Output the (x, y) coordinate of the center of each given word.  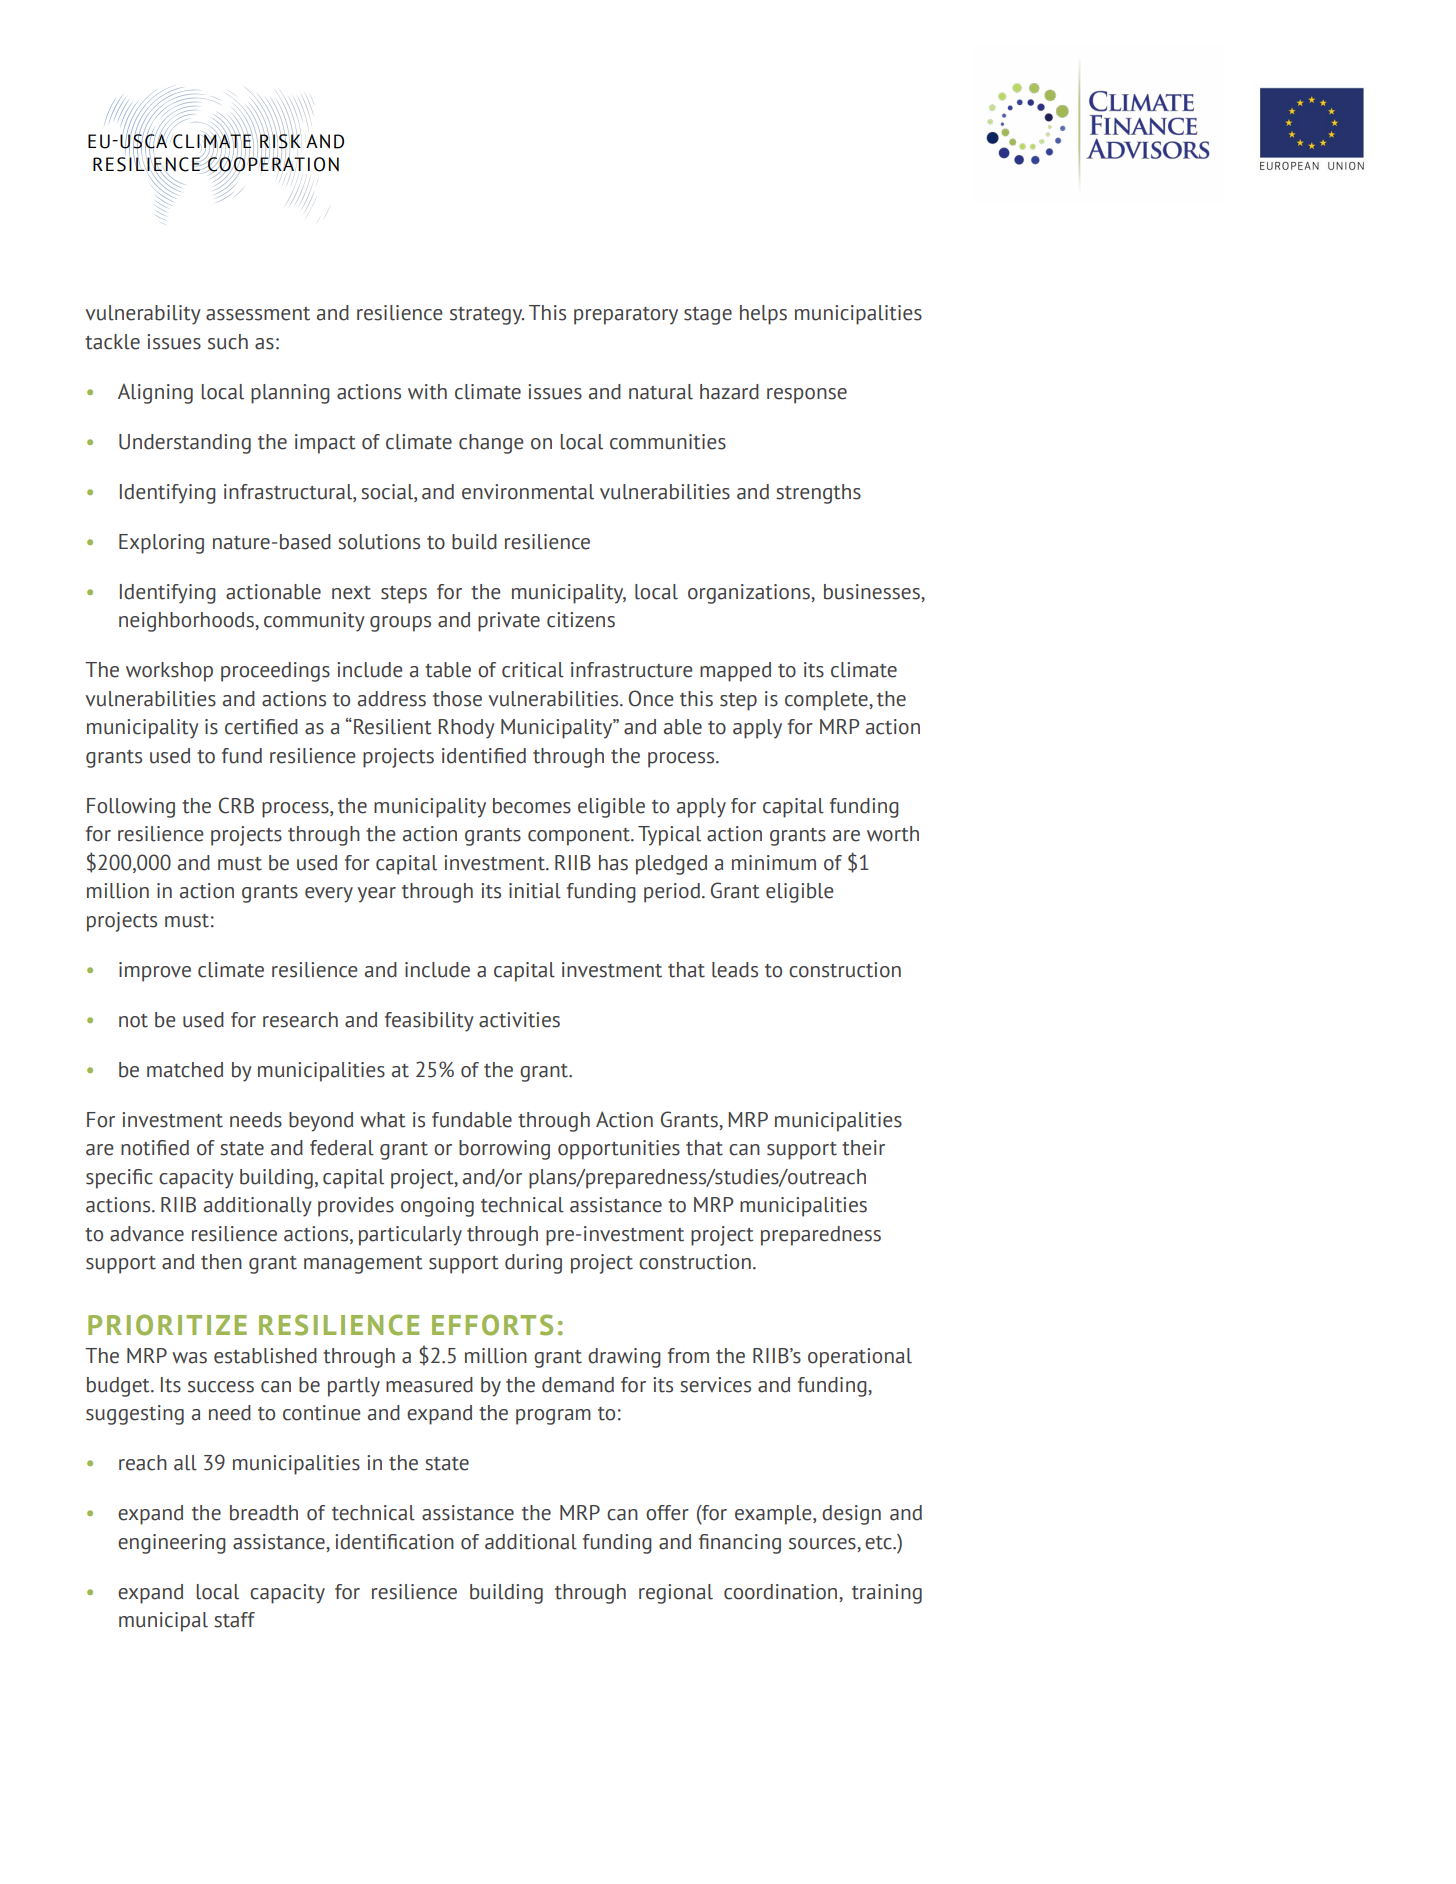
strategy (487, 316)
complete (827, 701)
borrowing (504, 1150)
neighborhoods (187, 622)
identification (394, 1542)
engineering (172, 1544)
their (863, 1148)
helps (763, 315)
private (509, 622)
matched (185, 1070)
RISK (280, 140)
